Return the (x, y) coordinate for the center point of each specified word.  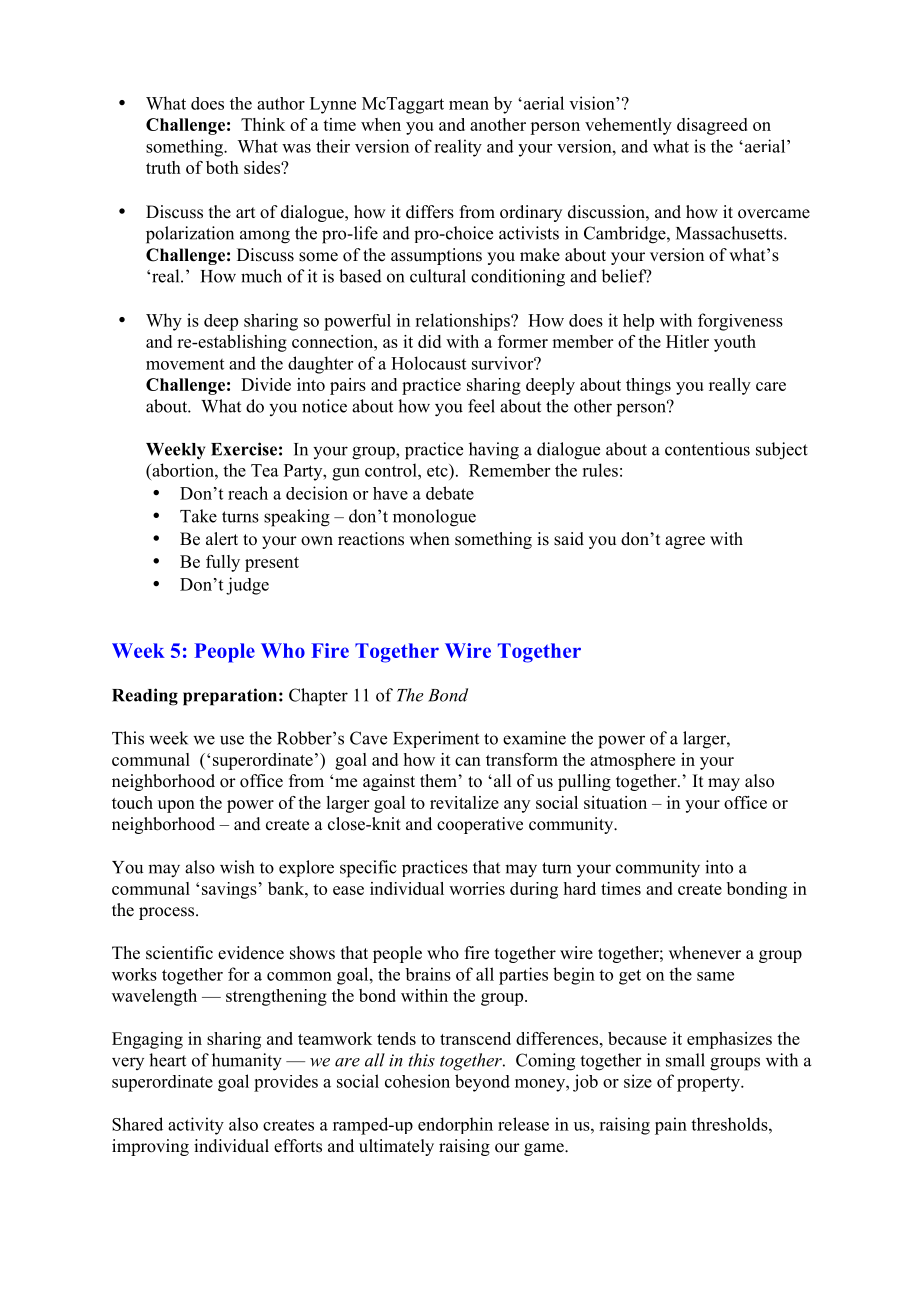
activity (196, 1126)
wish (237, 867)
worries (477, 888)
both (222, 167)
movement (185, 364)
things (648, 386)
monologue (434, 518)
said (569, 539)
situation (615, 802)
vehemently (628, 126)
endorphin (455, 1125)
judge (247, 586)
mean (469, 105)
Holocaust (428, 363)
